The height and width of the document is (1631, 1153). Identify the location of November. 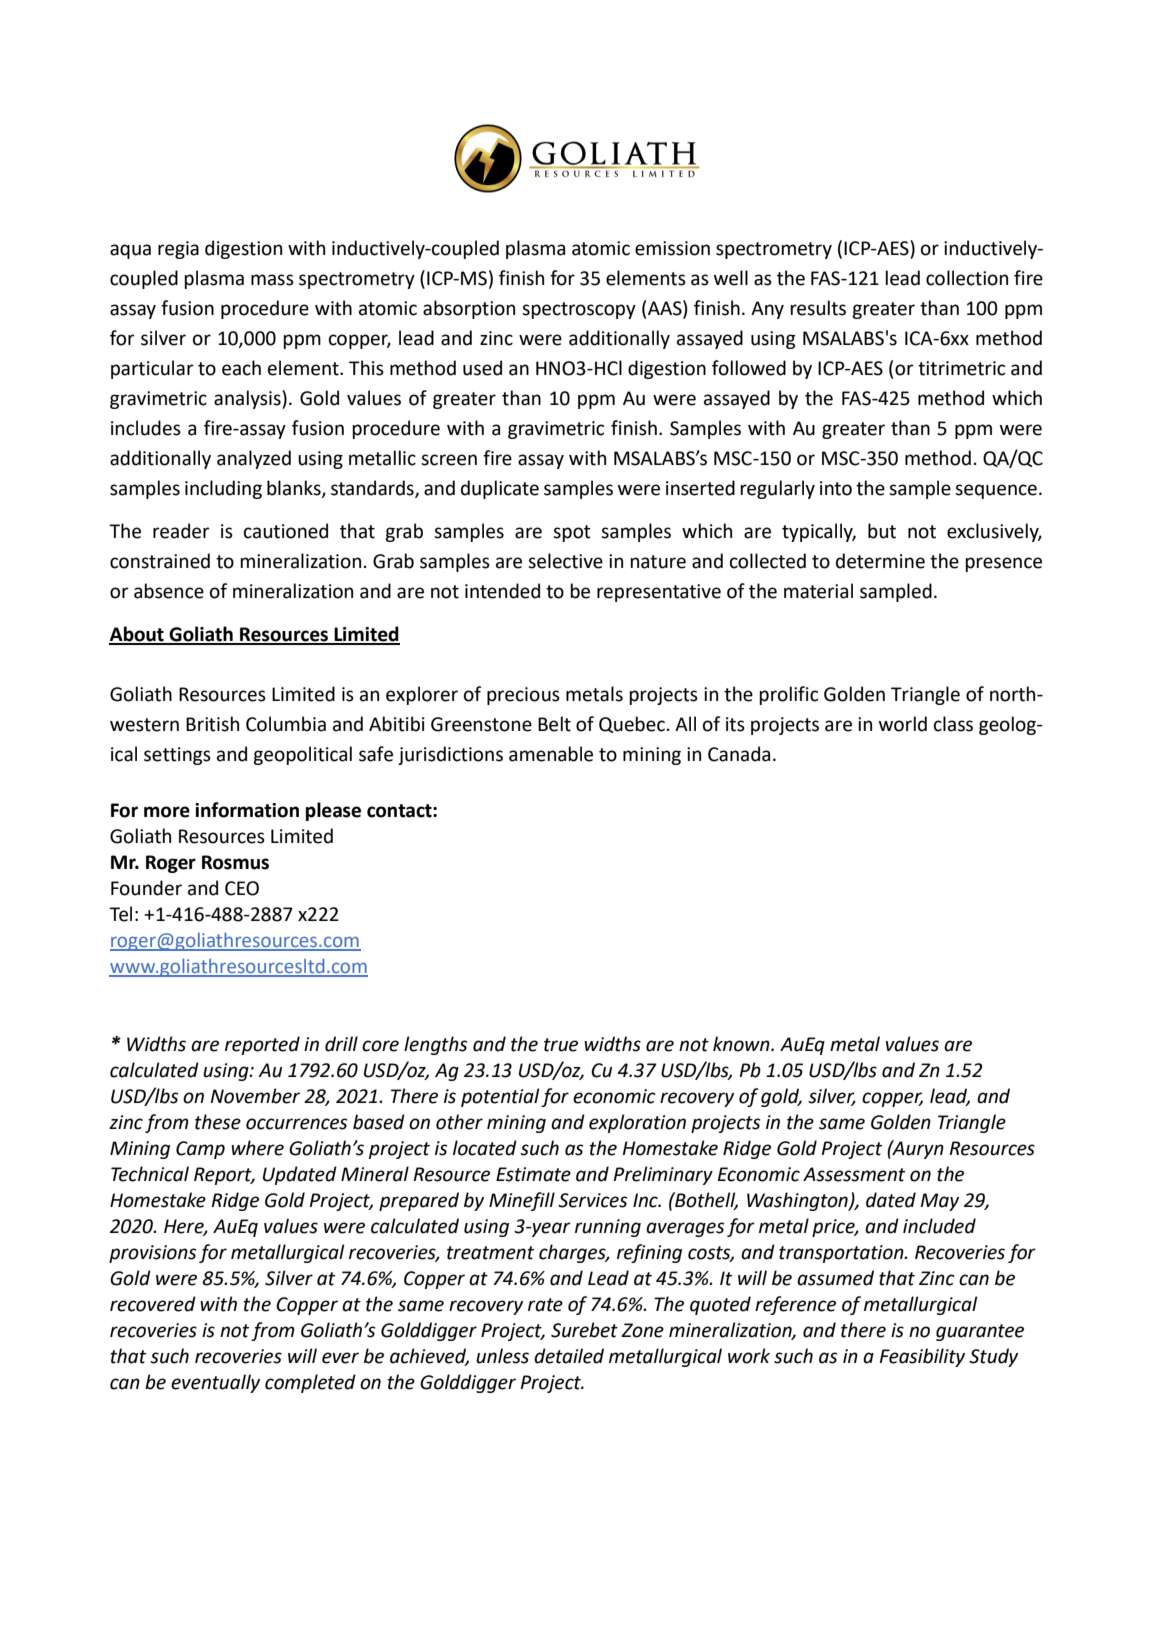
(255, 1096).
